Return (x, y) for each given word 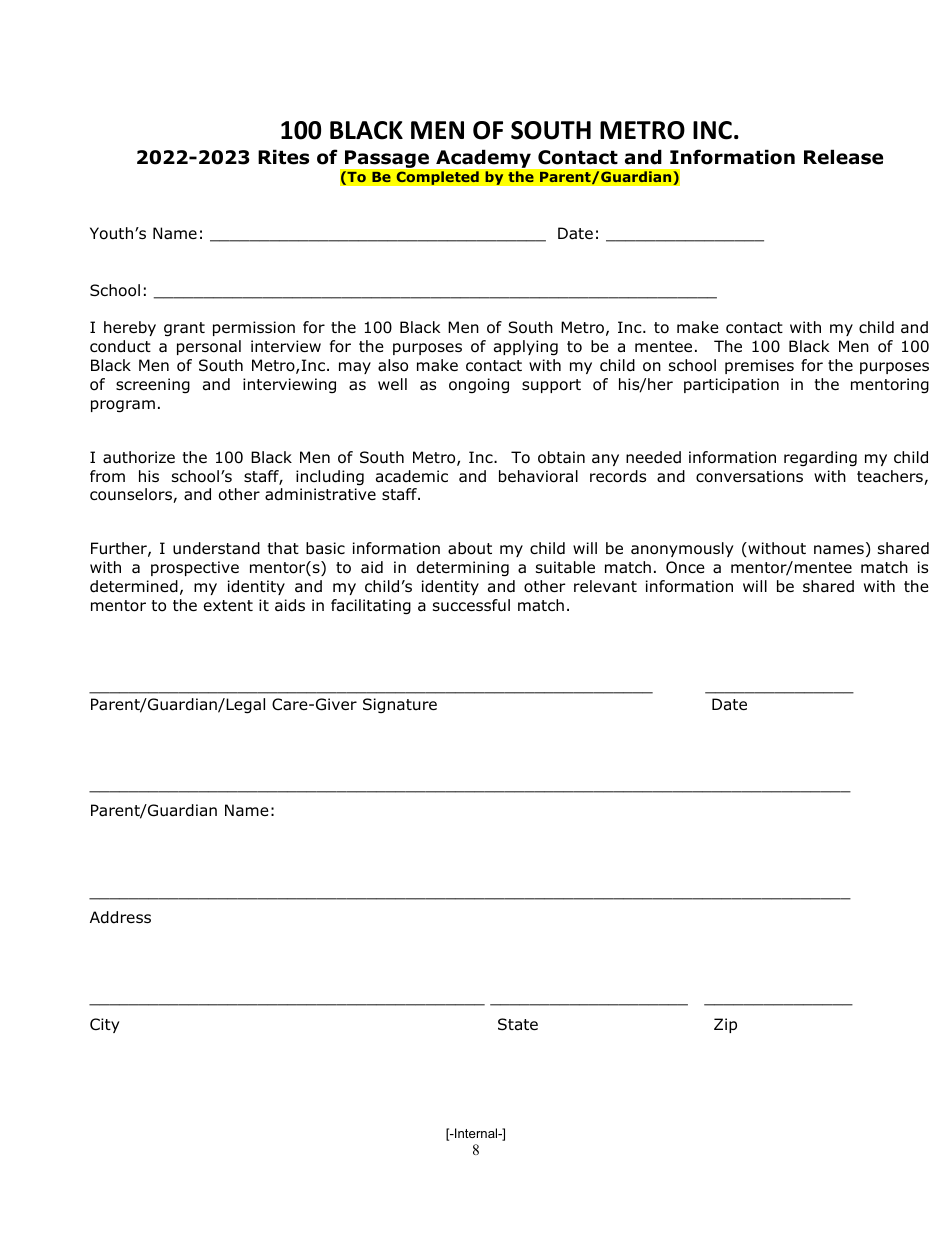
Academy (483, 159)
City (105, 1025)
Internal (476, 1133)
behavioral (538, 476)
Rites (283, 157)
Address (120, 917)
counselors (132, 495)
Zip (725, 1025)
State (518, 1024)
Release (843, 157)
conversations (749, 476)
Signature (400, 705)
